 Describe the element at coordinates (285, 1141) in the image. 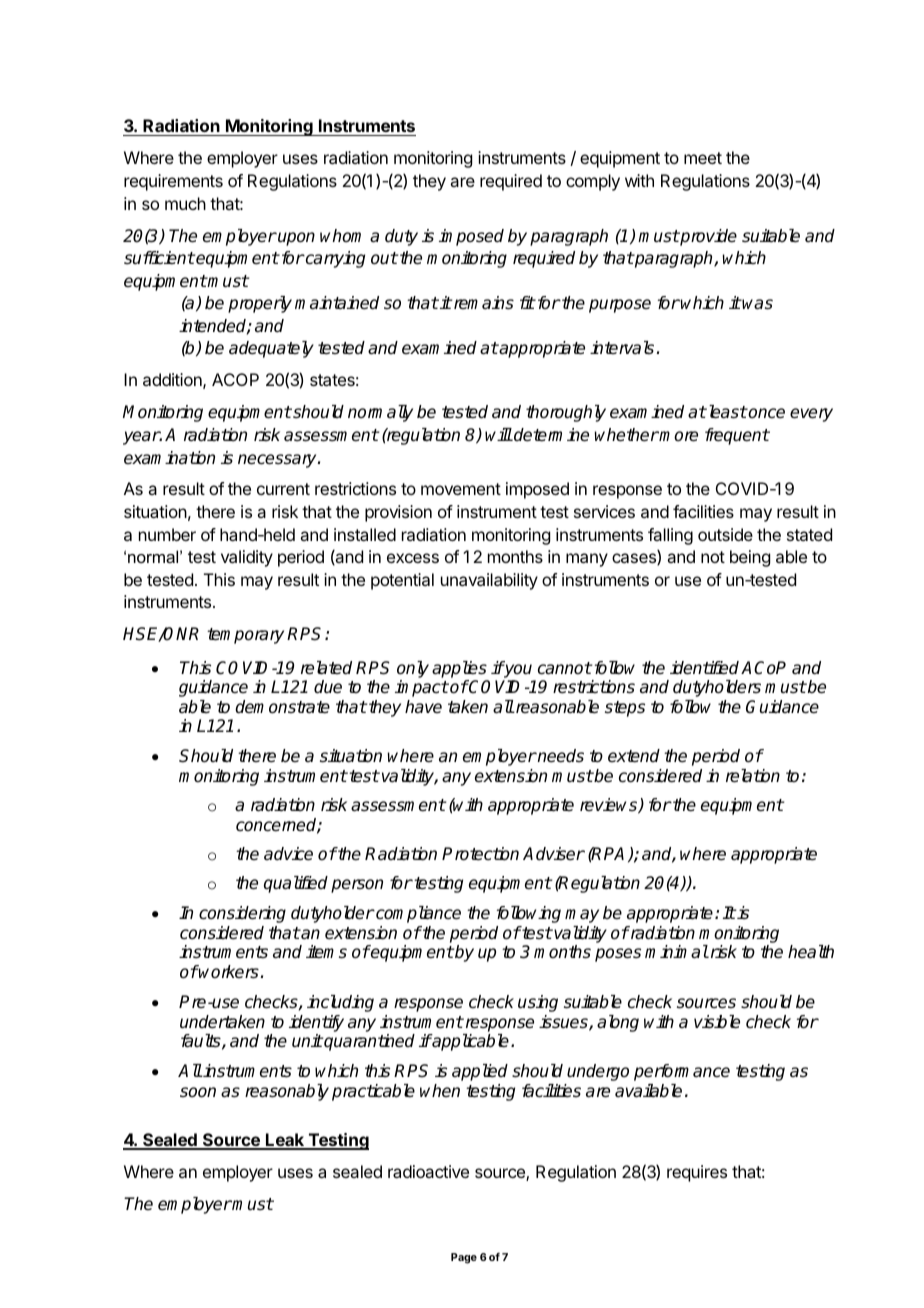

I see `Leak` at that location.
